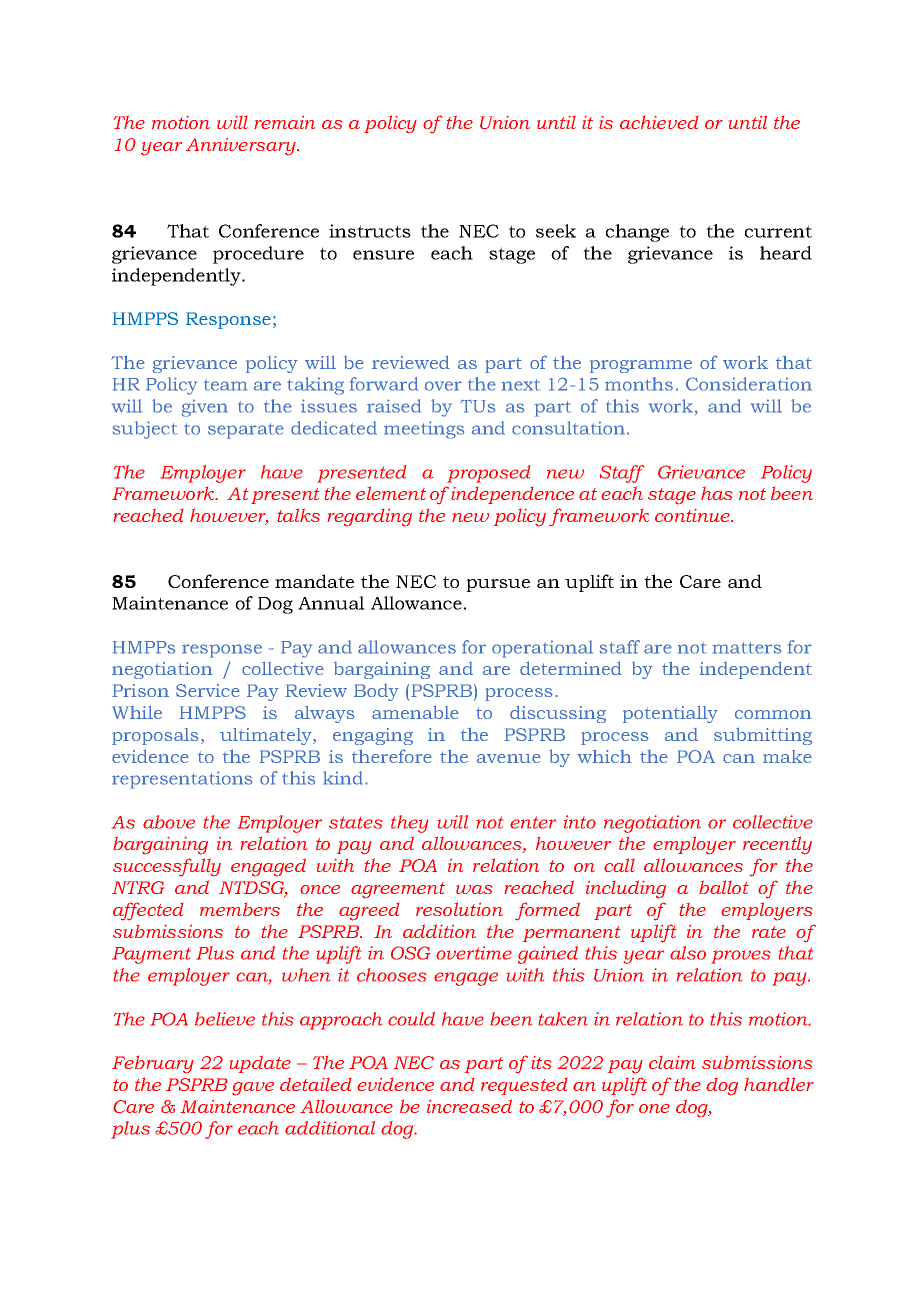  I want to click on achieved, so click(659, 122).
